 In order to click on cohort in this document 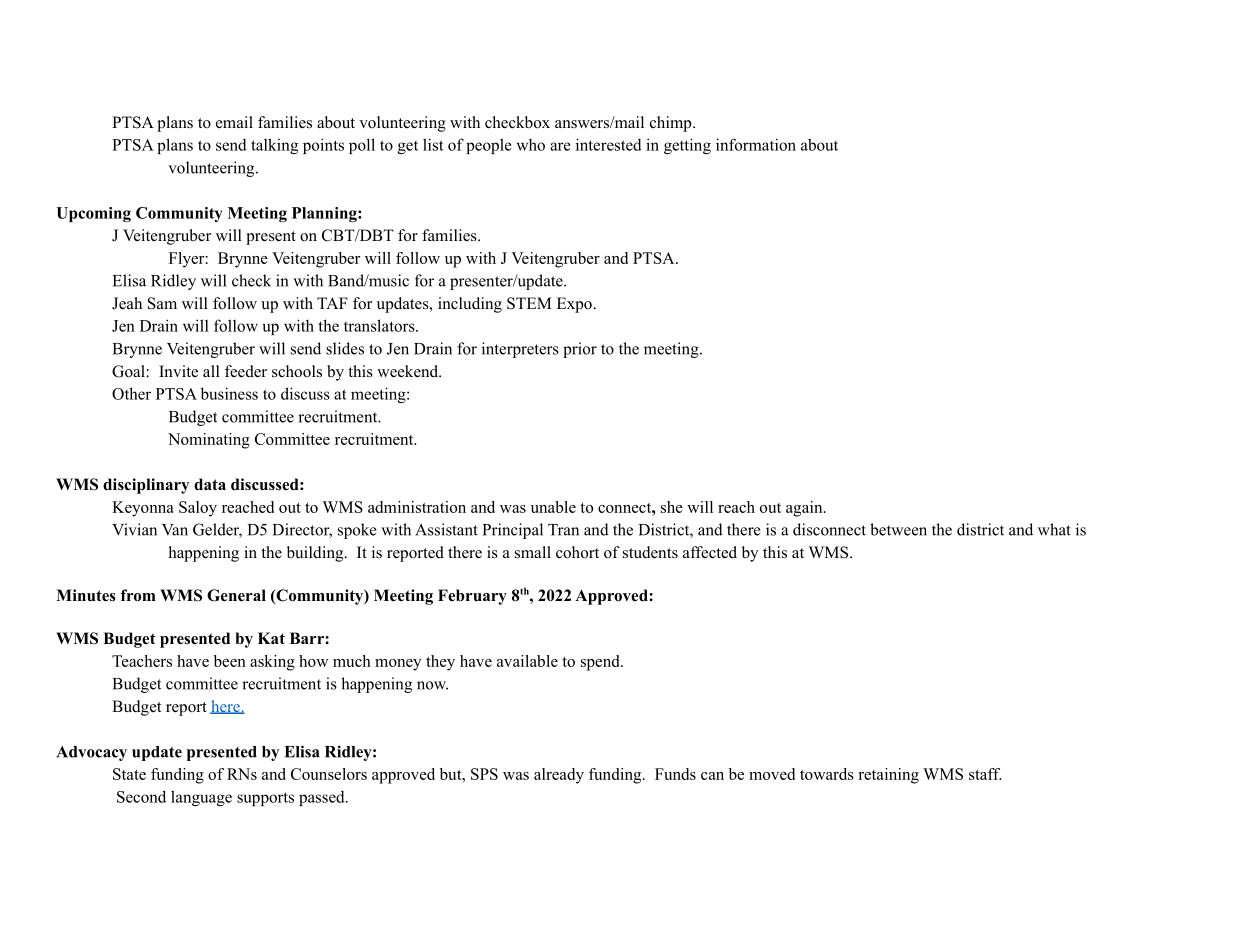, I will do `click(577, 552)`.
